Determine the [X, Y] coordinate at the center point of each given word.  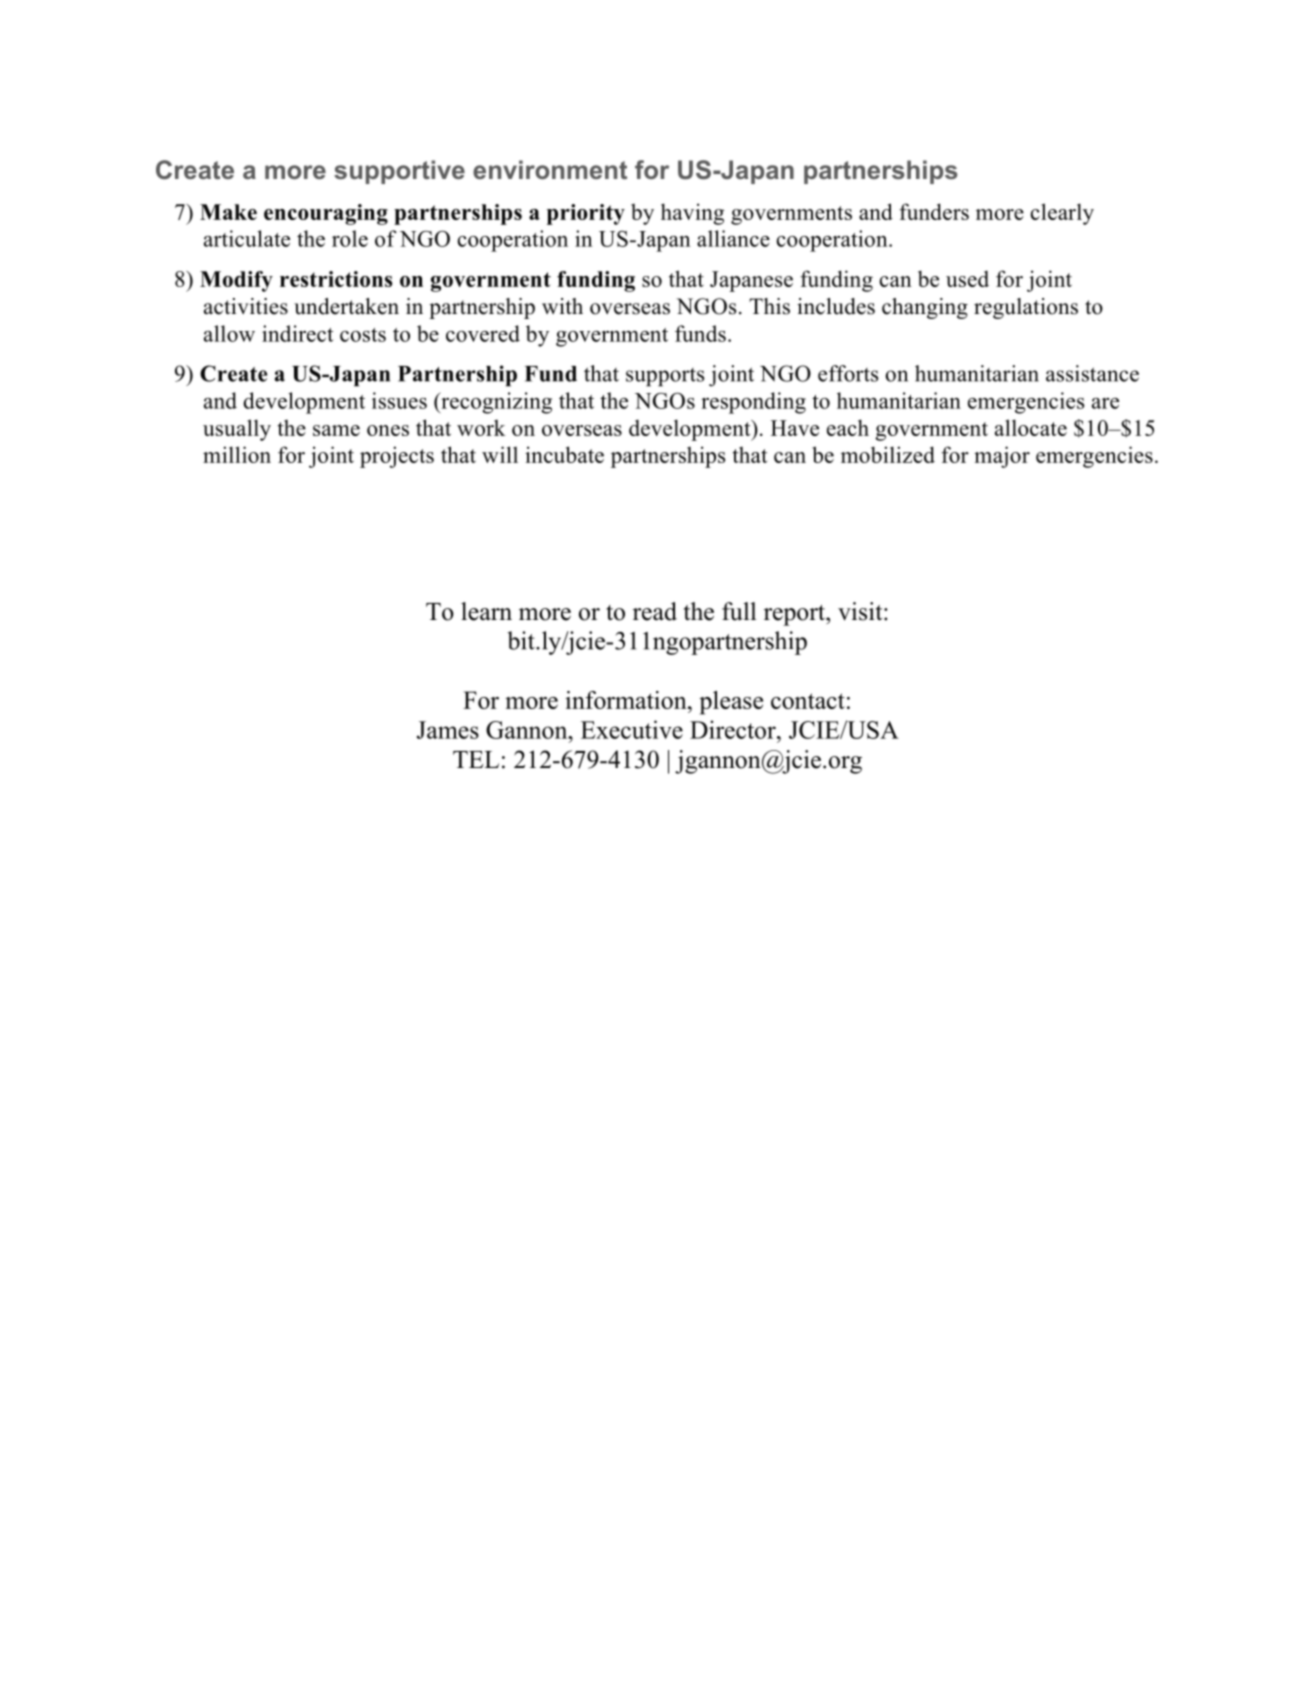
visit [861, 611]
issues [399, 400]
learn [486, 611]
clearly [1062, 214]
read [655, 611]
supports [665, 377]
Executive [632, 729]
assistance [1092, 373]
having [692, 214]
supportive [399, 172]
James [448, 730]
